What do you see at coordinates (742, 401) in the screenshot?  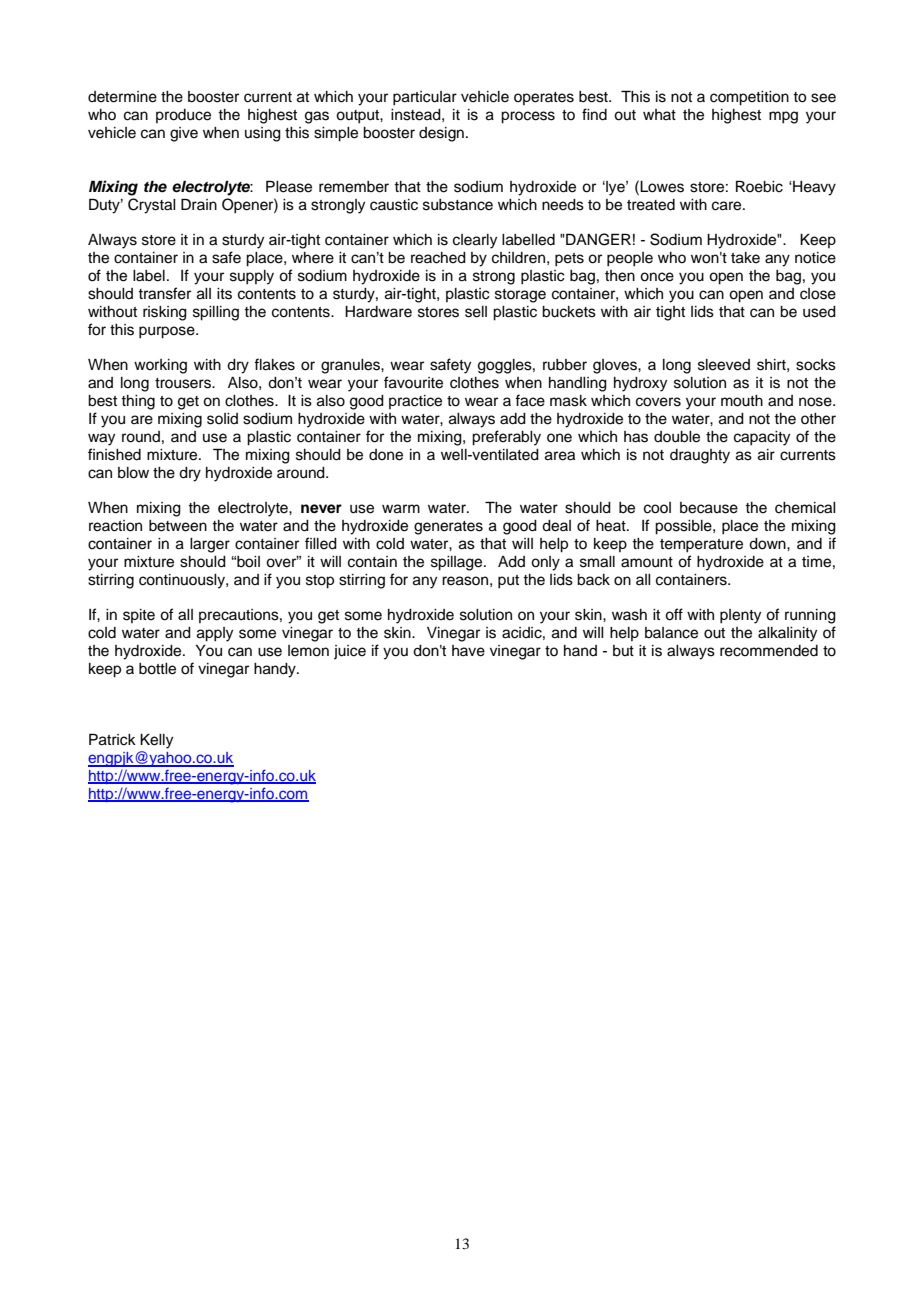 I see `mouth` at bounding box center [742, 401].
